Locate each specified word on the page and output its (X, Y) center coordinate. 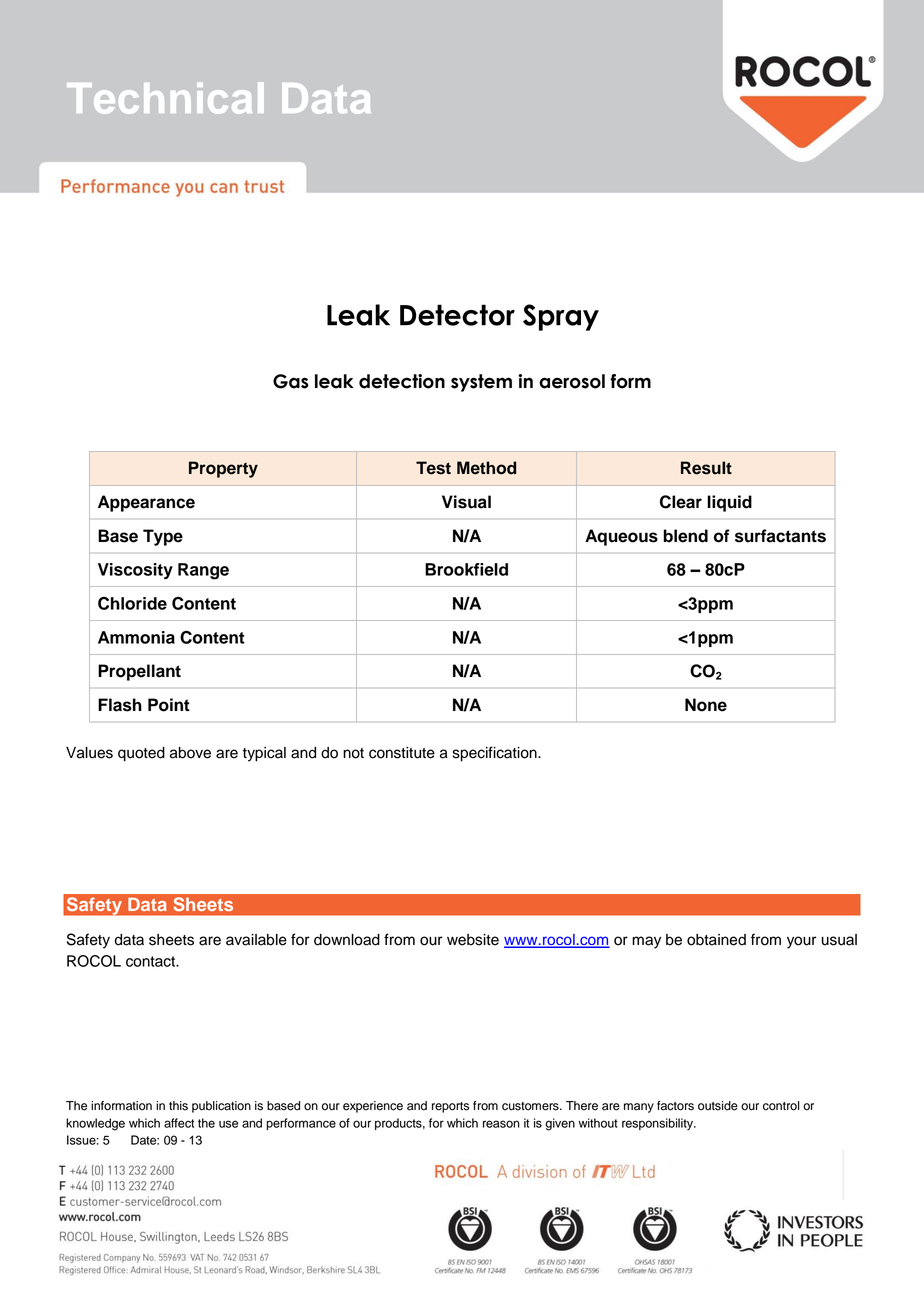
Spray (561, 317)
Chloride (132, 603)
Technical (165, 98)
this (178, 1106)
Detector (457, 315)
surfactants (780, 536)
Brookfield (466, 569)
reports (450, 1107)
